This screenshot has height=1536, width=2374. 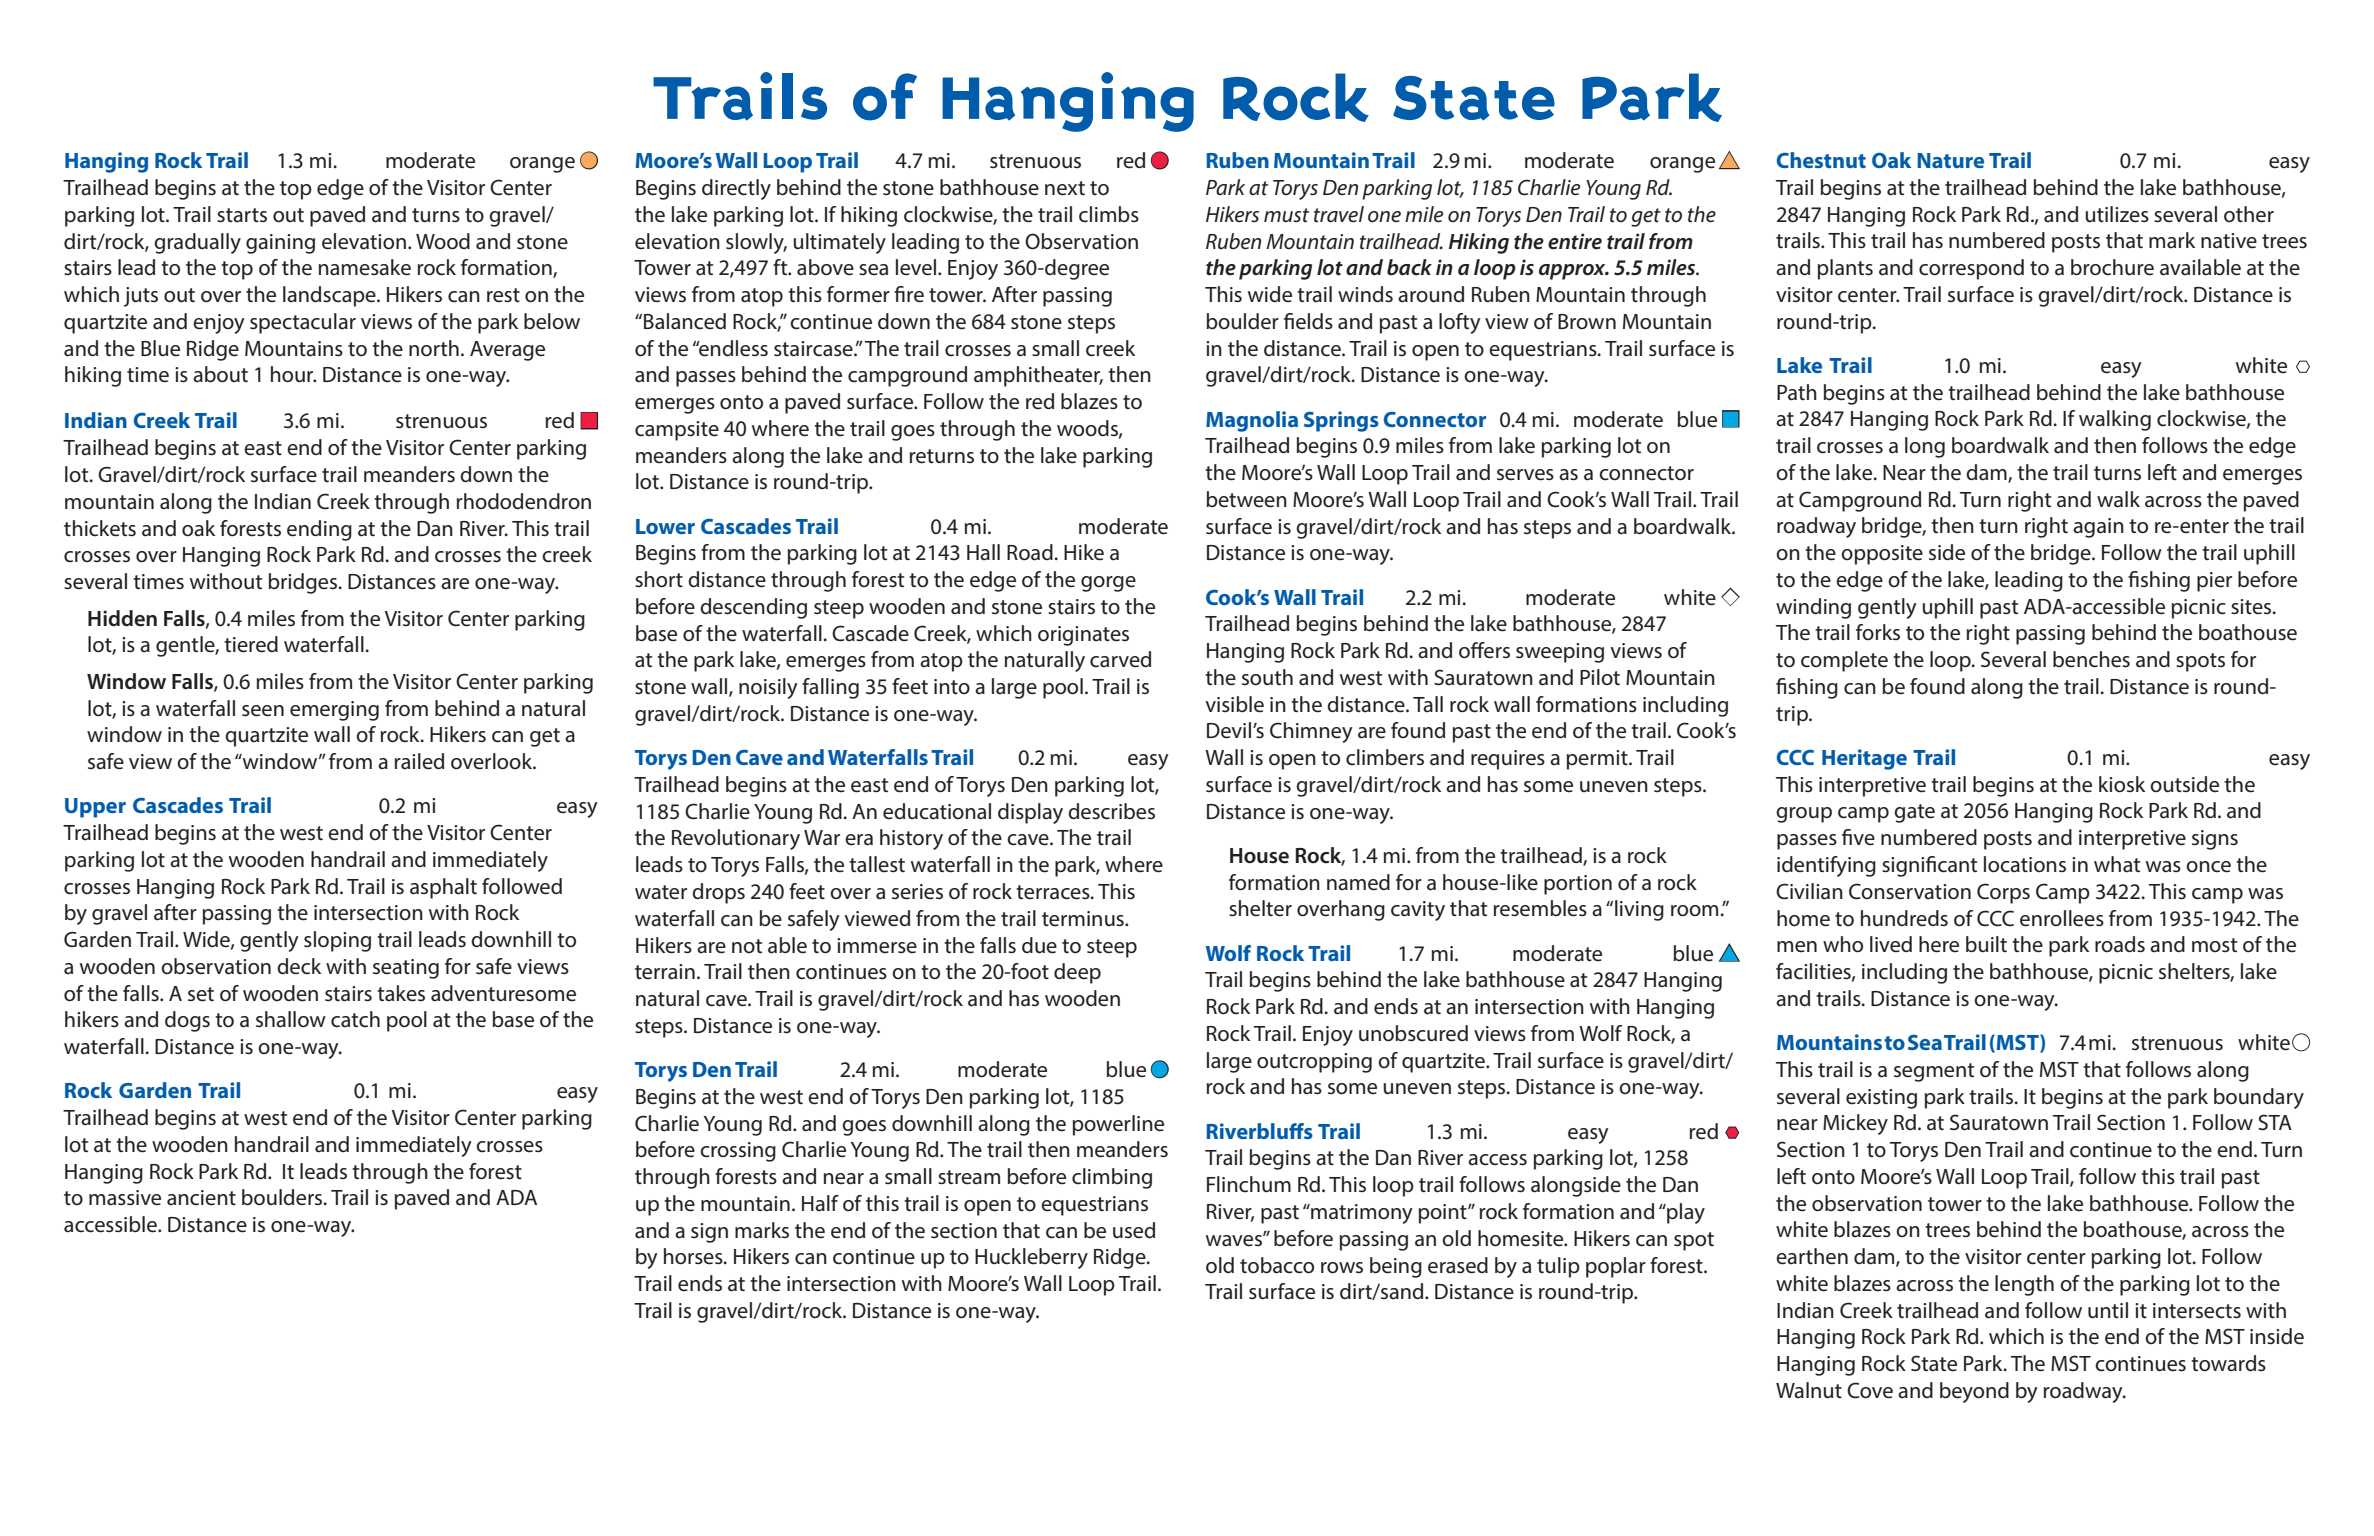 I want to click on climbs, so click(x=1109, y=214).
